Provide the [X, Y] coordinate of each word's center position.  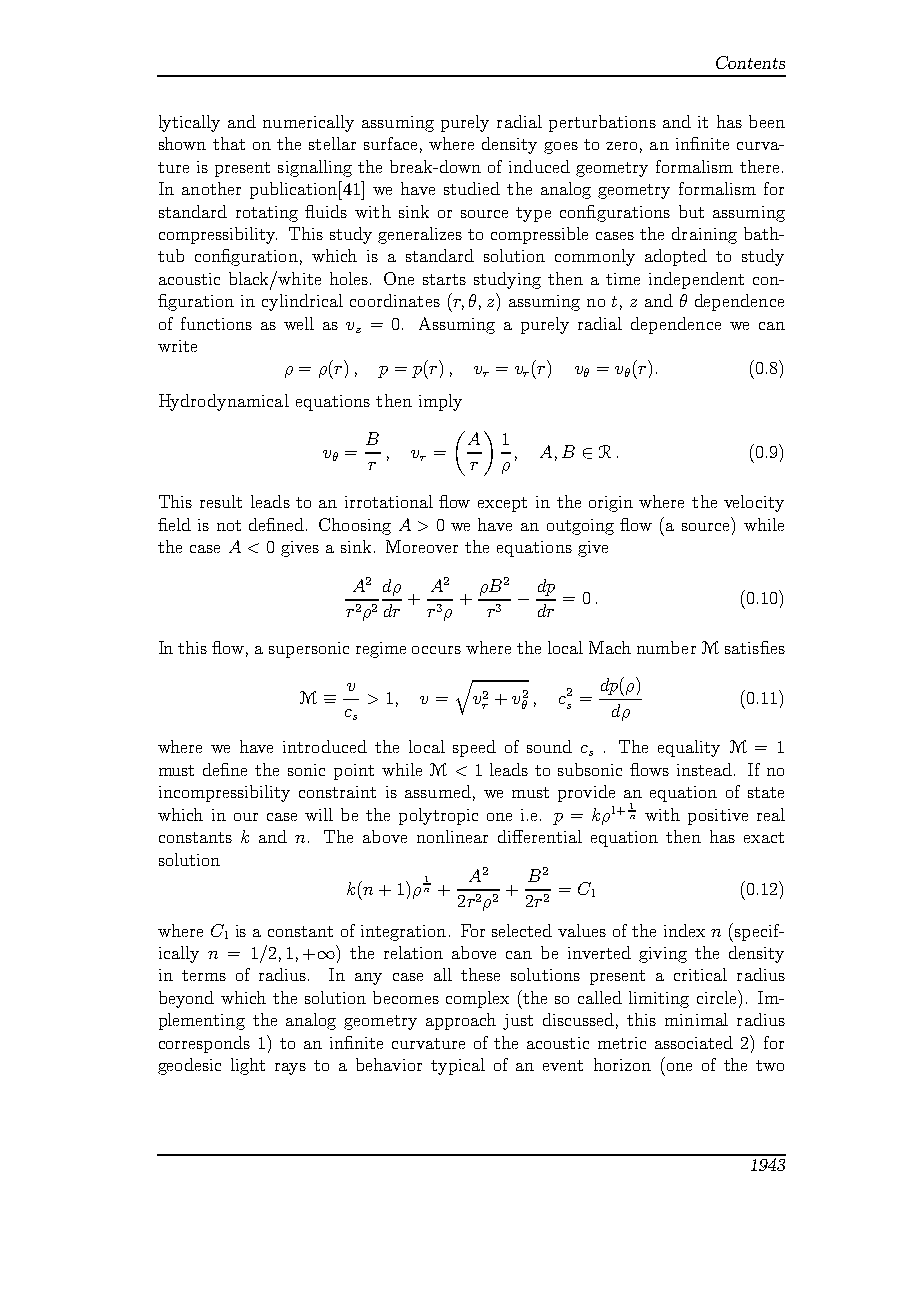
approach [461, 1021]
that [229, 143]
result [221, 501]
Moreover [422, 546]
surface [390, 143]
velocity [754, 503]
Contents [750, 62]
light [248, 1066]
